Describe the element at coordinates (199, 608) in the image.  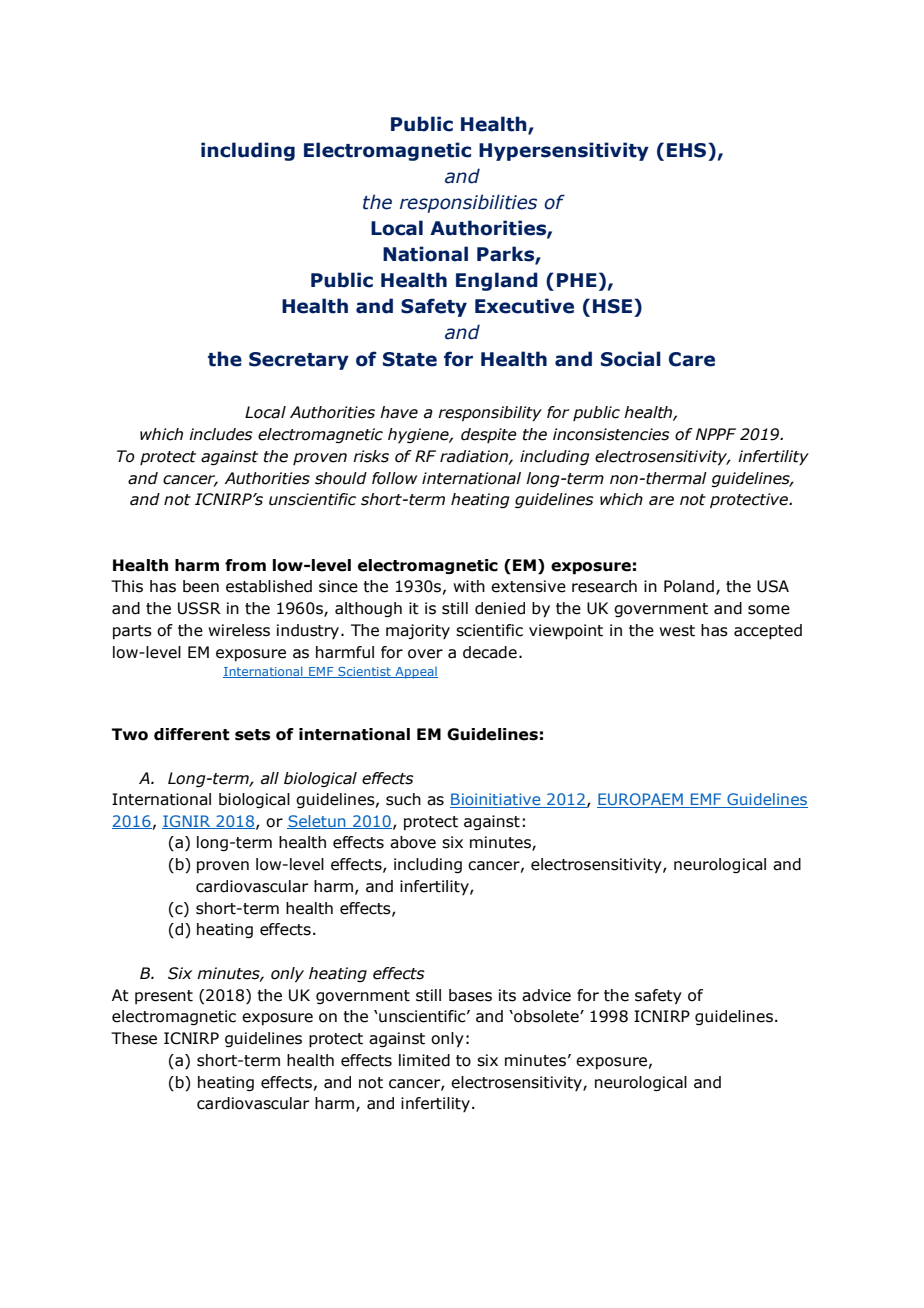
I see `USSR` at that location.
